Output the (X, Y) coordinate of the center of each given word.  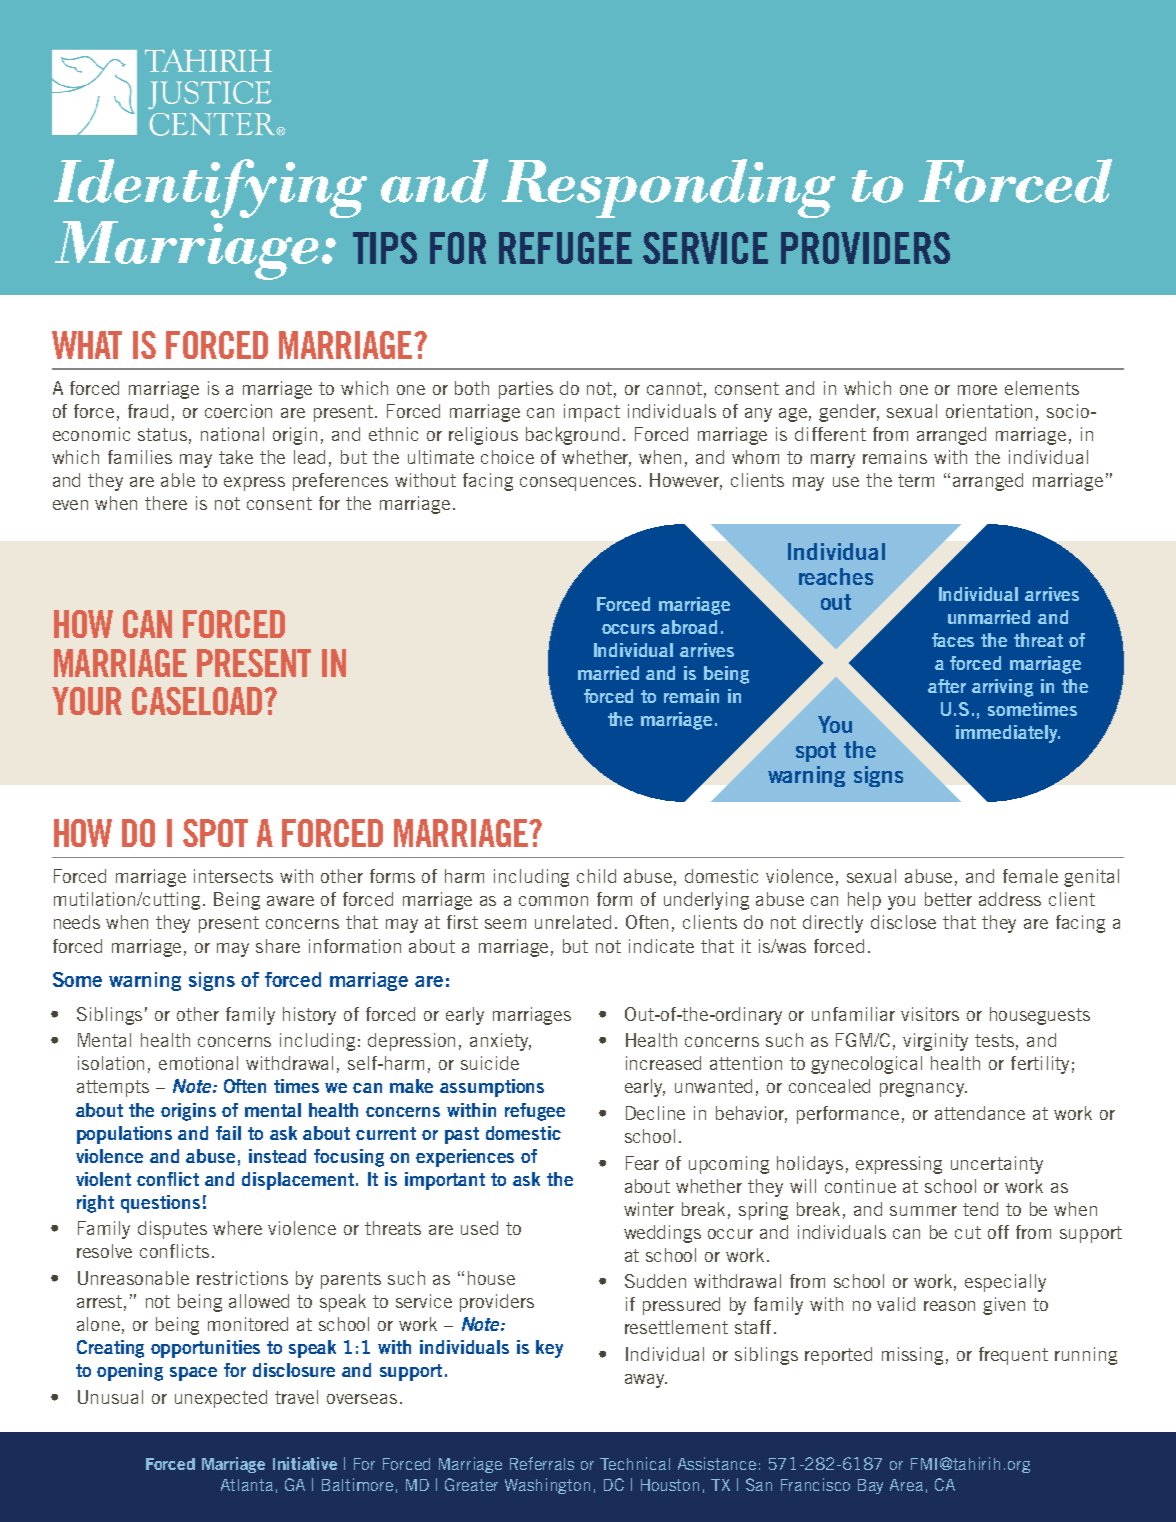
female (1030, 876)
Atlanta (247, 1485)
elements (1042, 388)
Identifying (210, 188)
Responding (668, 188)
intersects (233, 876)
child (596, 876)
